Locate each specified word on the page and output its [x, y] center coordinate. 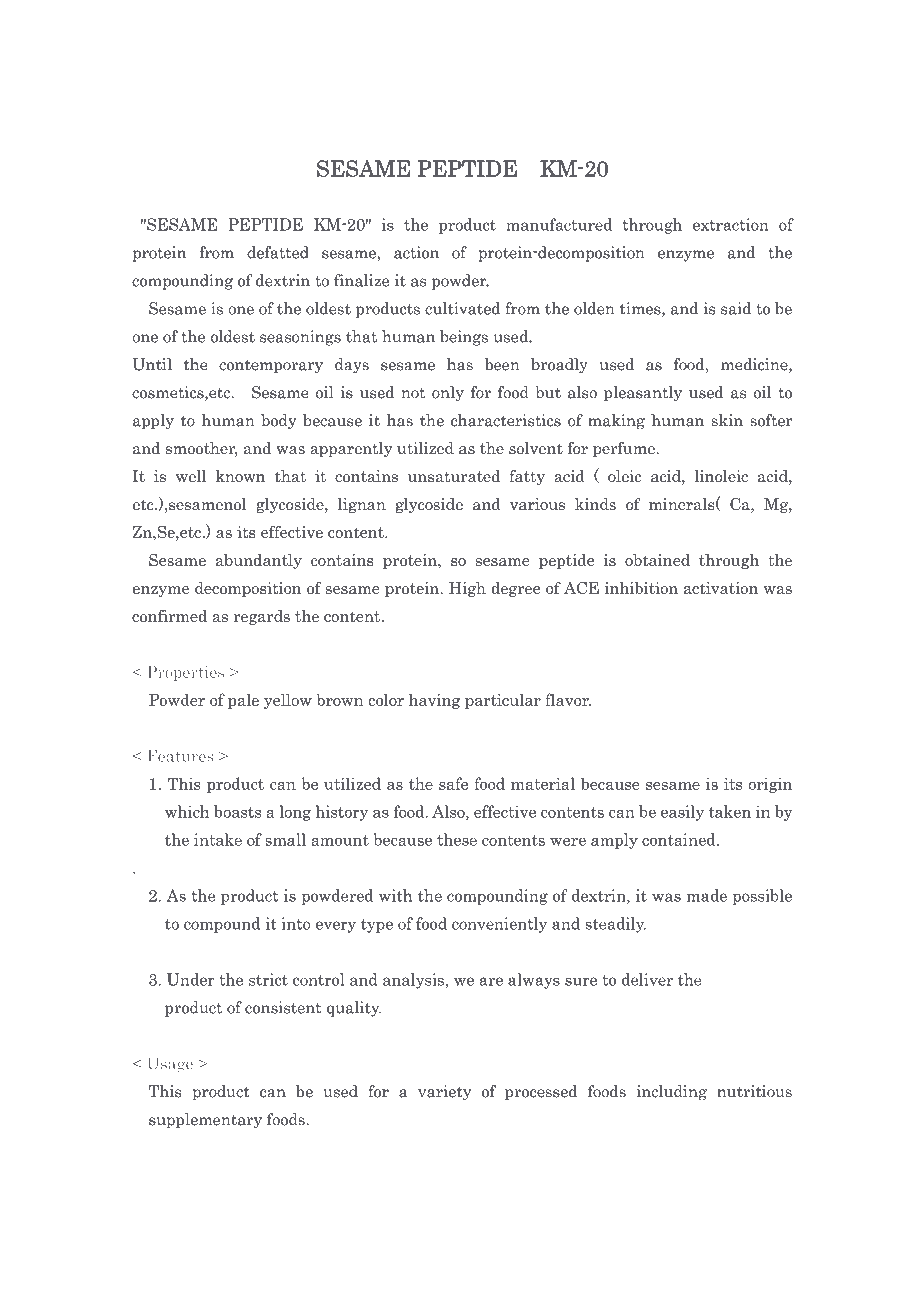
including [672, 1093]
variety [444, 1093]
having [434, 701]
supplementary [205, 1121]
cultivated [462, 308]
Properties [185, 673]
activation [721, 588]
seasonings [300, 338]
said [736, 308]
